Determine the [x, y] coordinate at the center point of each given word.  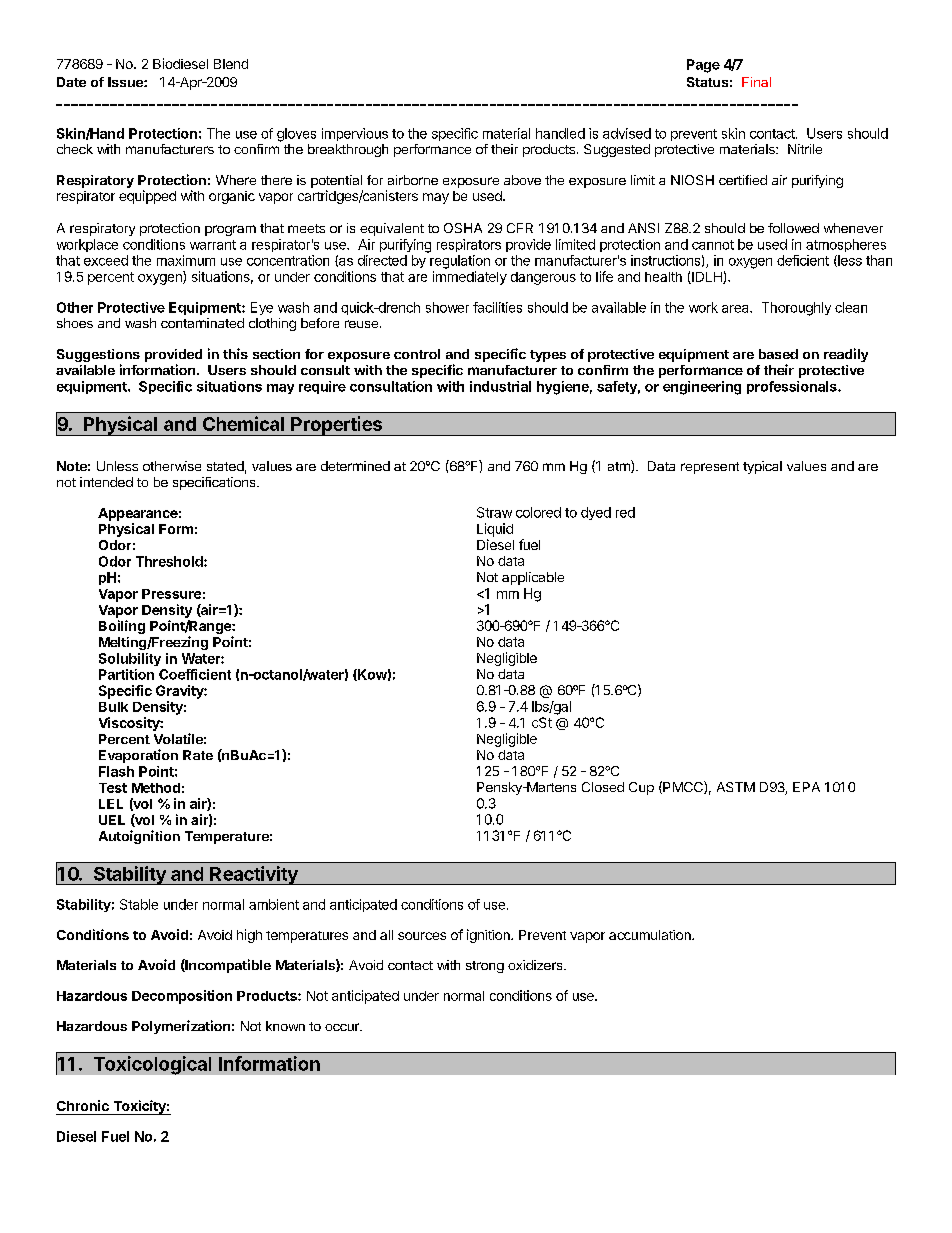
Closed [603, 787]
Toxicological [152, 1065]
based [778, 354]
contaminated [202, 323]
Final [756, 82]
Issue [126, 82]
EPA [806, 787]
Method [156, 788]
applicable [533, 578]
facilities [497, 307]
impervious [355, 134]
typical [762, 467]
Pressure [171, 594]
